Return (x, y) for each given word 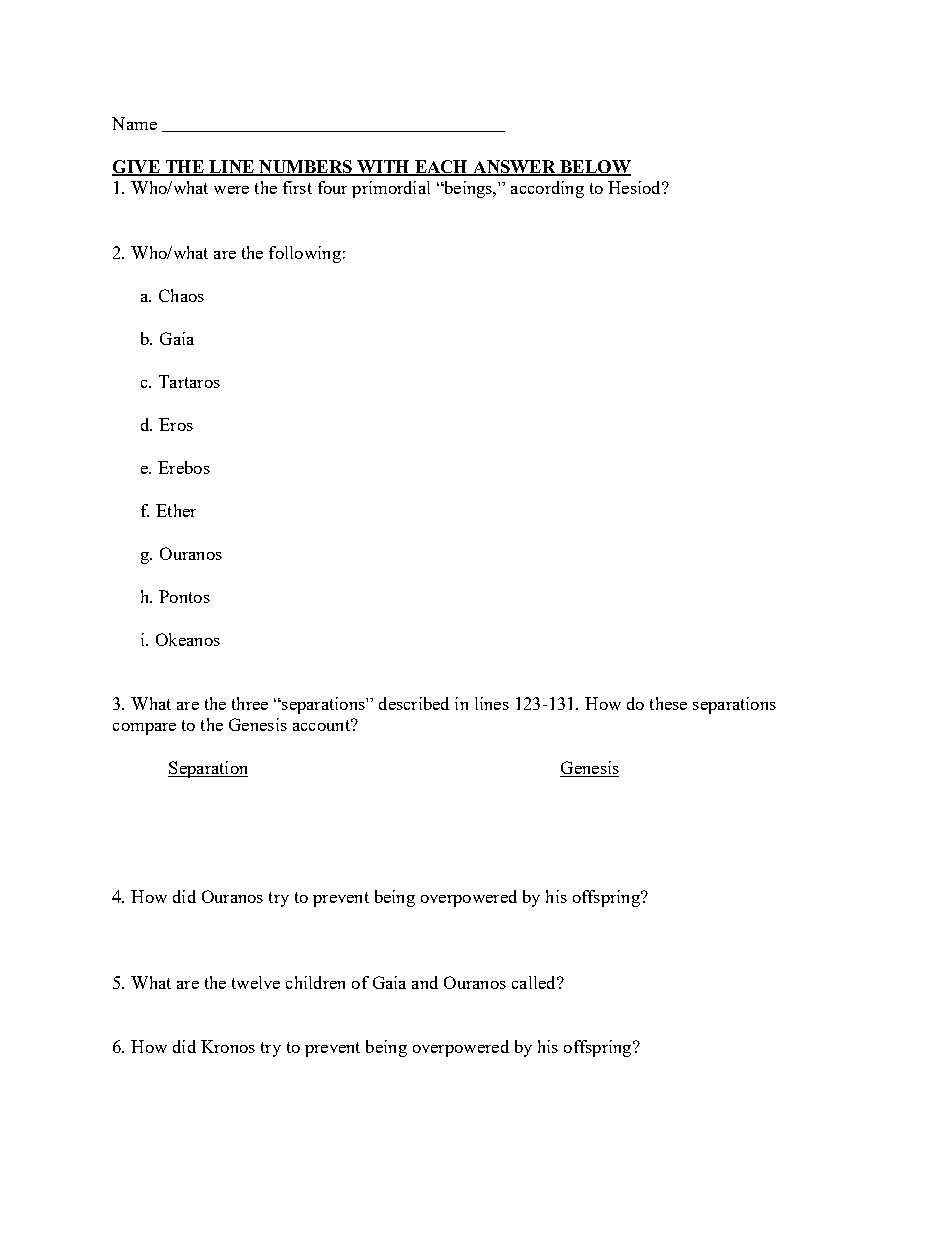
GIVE (137, 167)
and (425, 982)
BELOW (594, 167)
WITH (383, 167)
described (414, 703)
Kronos (228, 1046)
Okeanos (188, 639)
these (668, 703)
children (315, 982)
